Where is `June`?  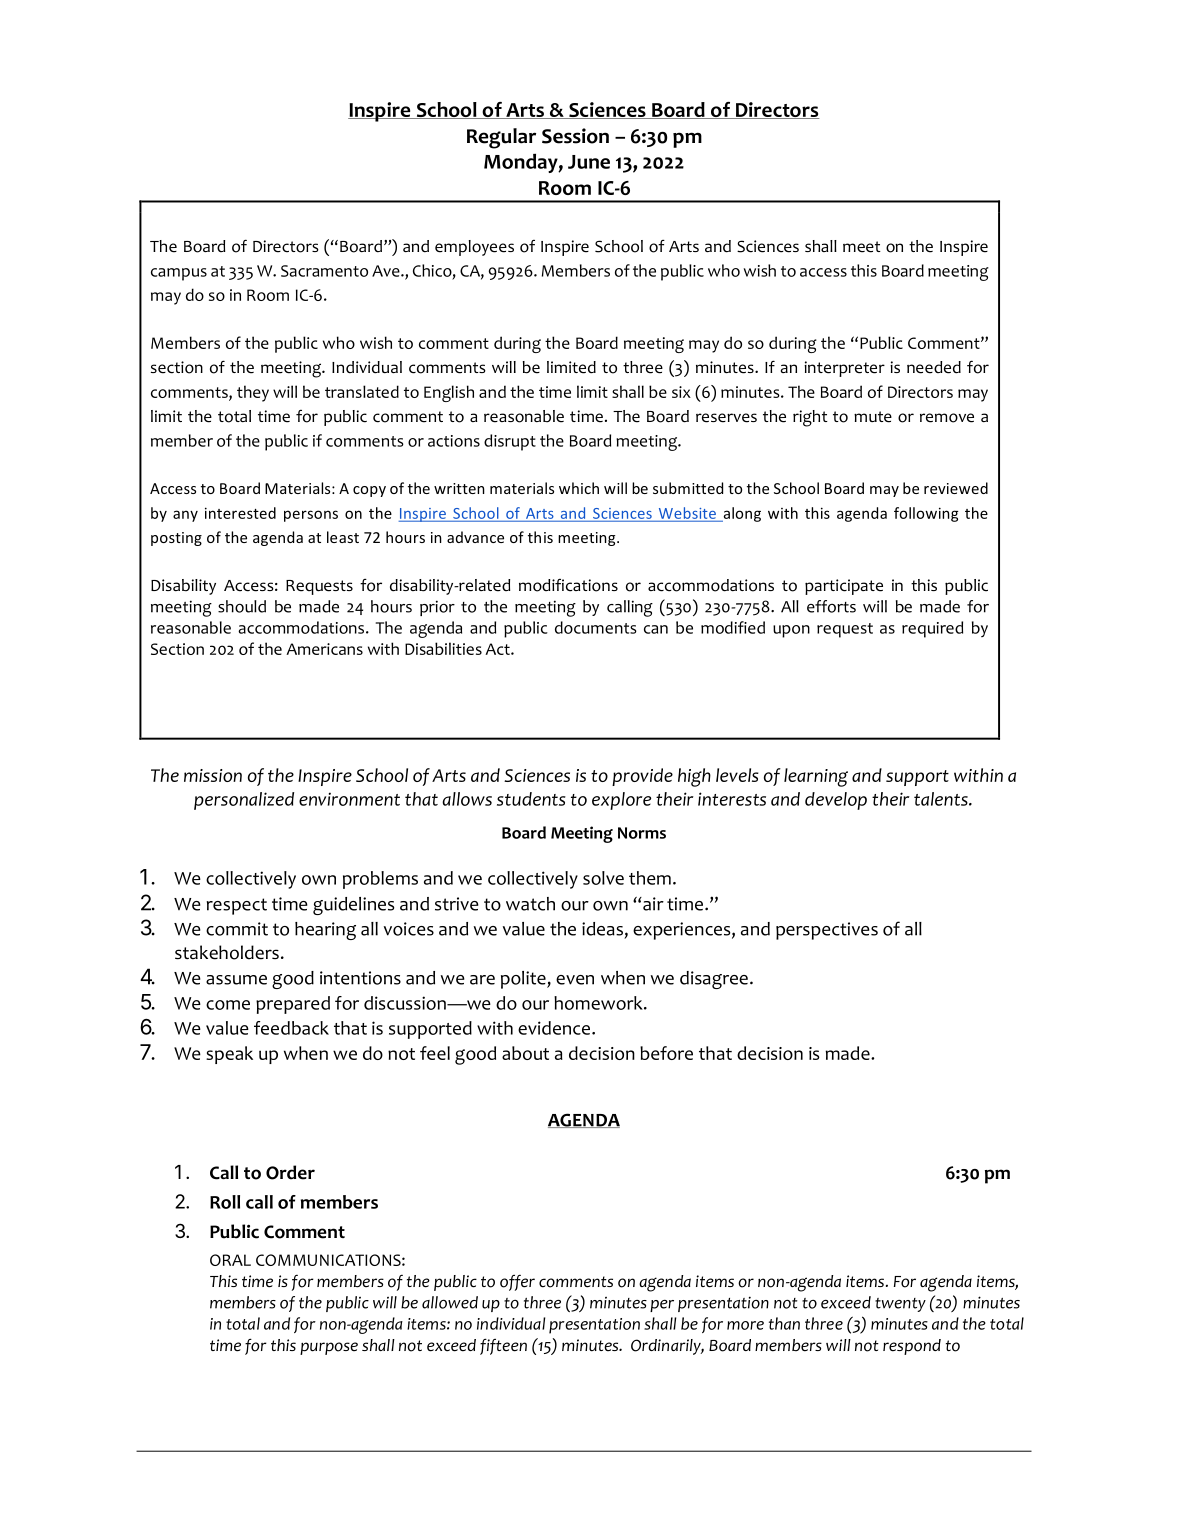
June is located at coordinates (589, 162).
